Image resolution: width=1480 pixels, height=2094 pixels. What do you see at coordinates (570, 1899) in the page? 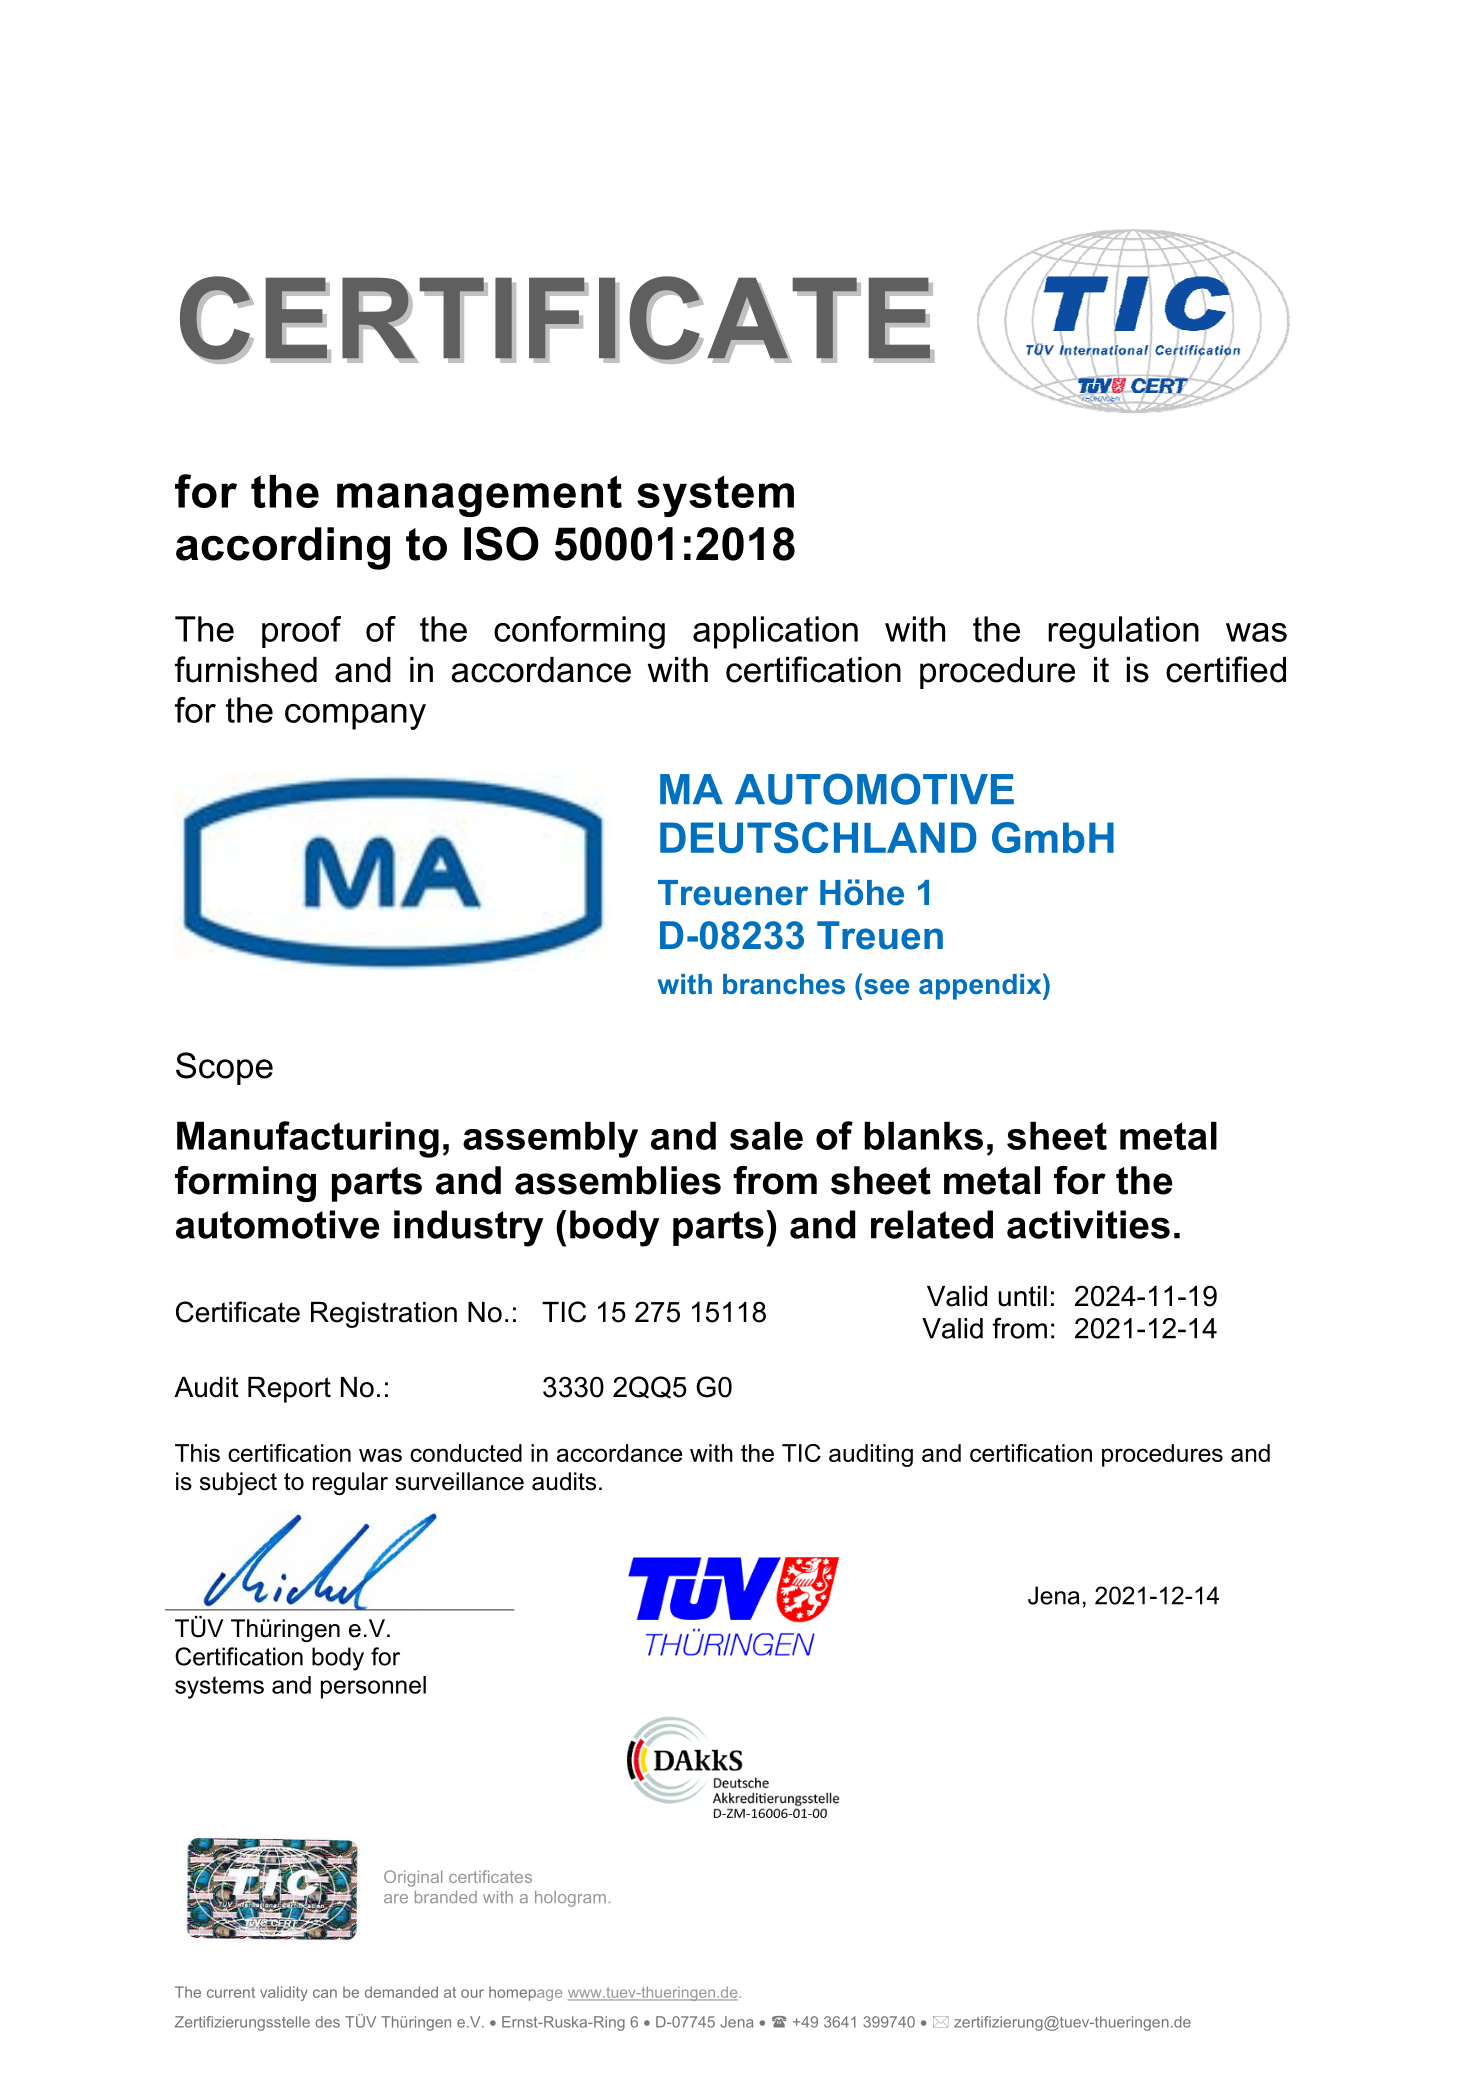
I see `hologram` at bounding box center [570, 1899].
